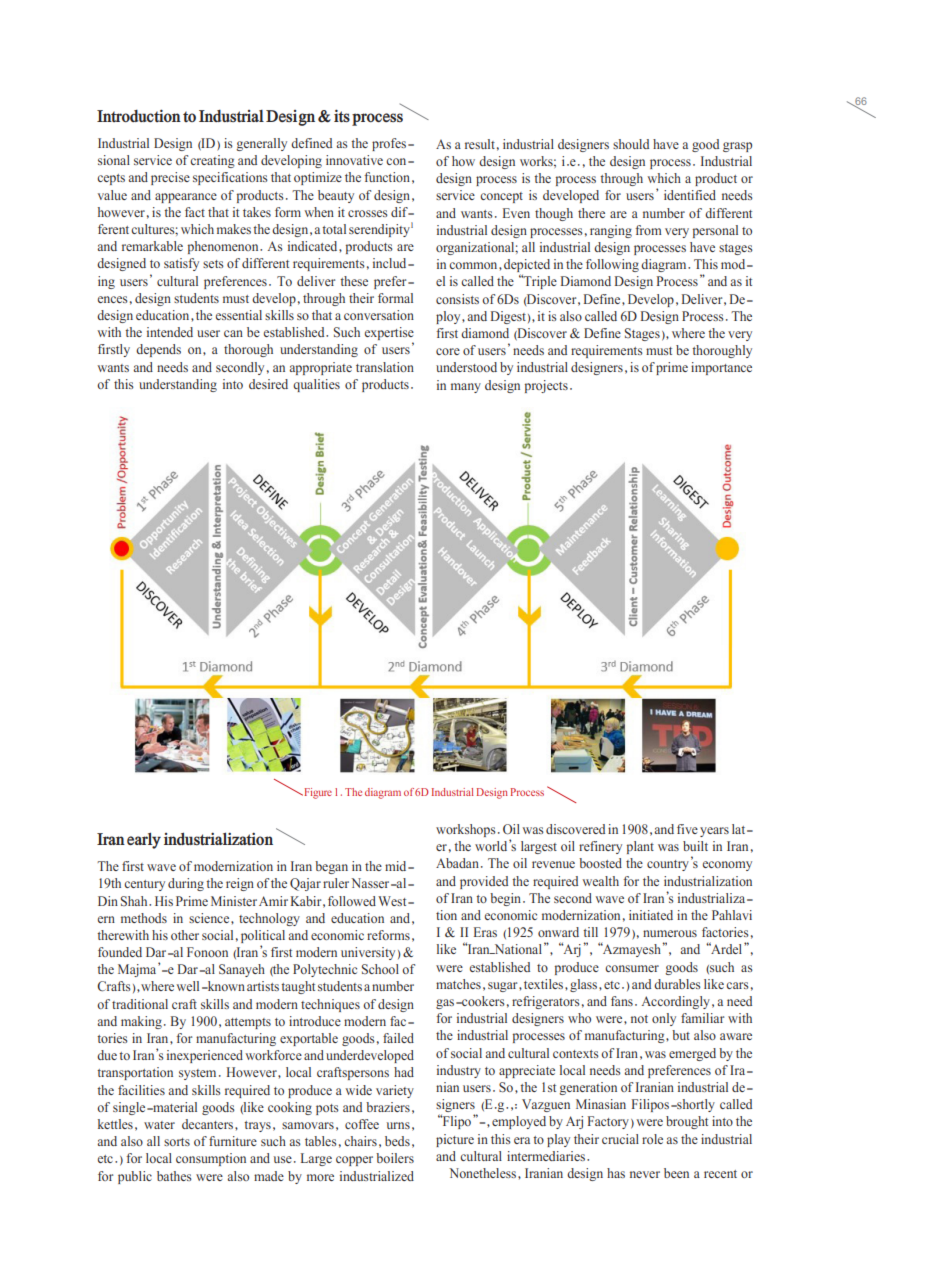 The image size is (952, 1285). Describe the element at coordinates (212, 161) in the screenshot. I see `creating` at that location.
